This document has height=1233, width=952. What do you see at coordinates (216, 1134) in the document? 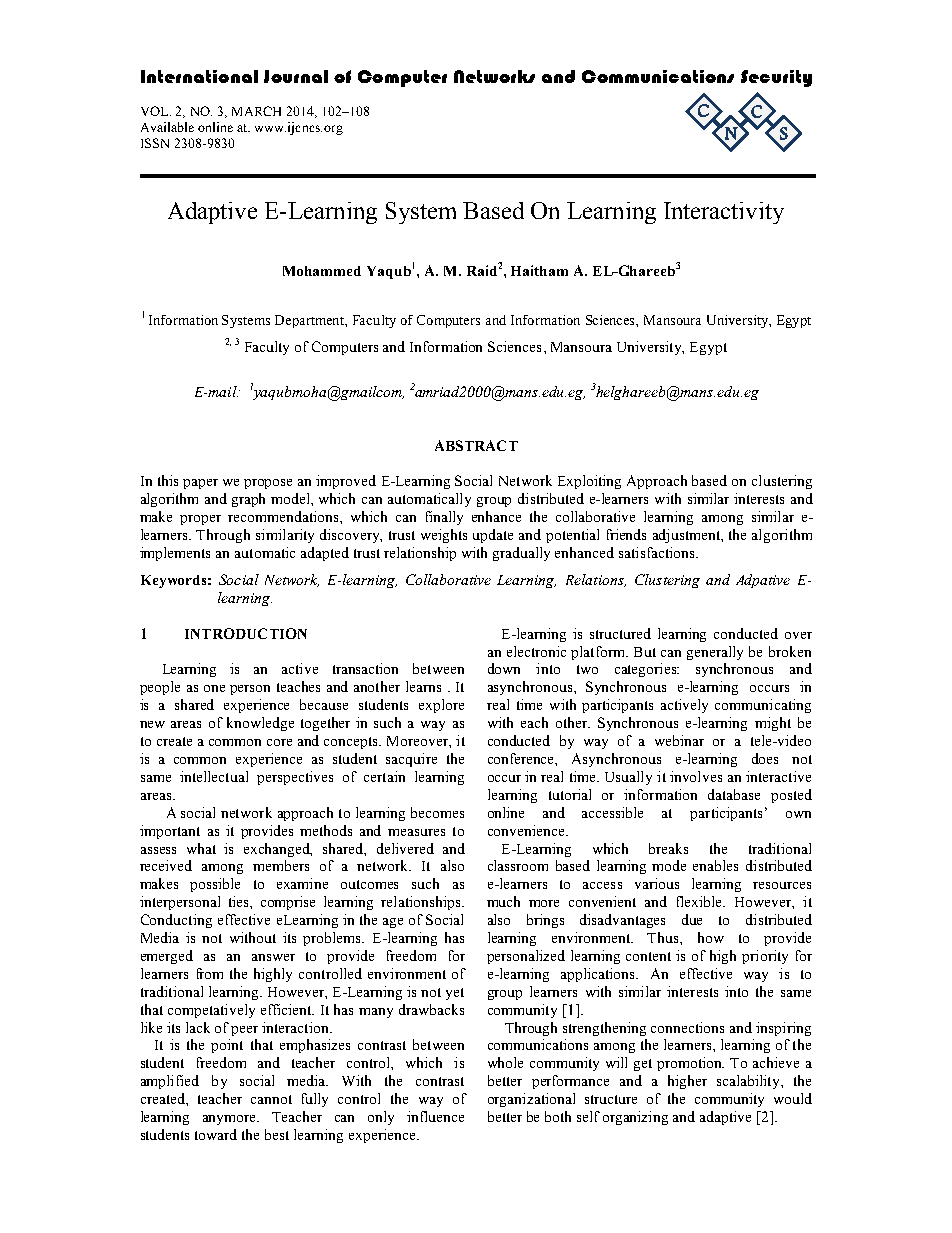
I see `toward` at bounding box center [216, 1134].
